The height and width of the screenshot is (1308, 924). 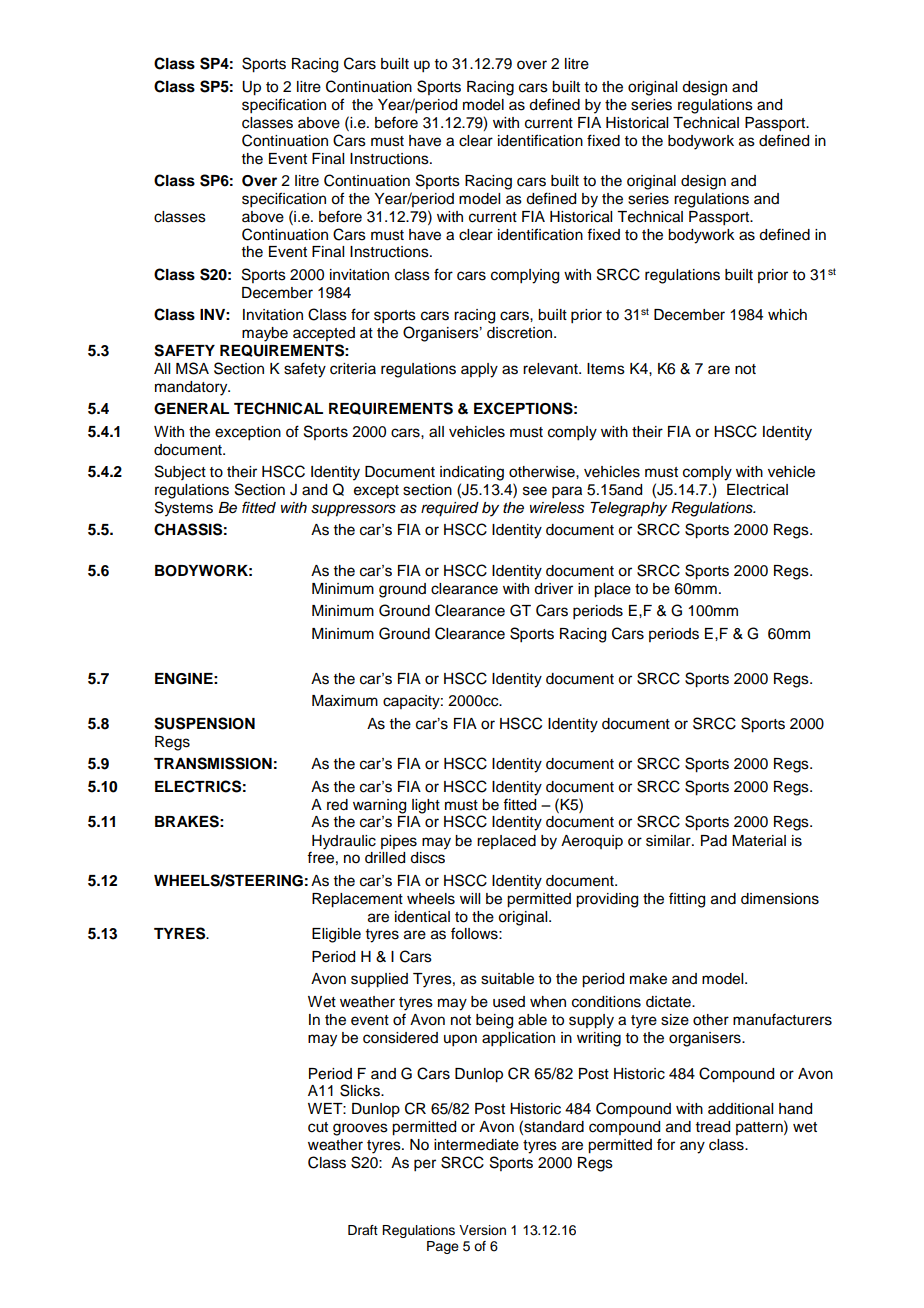 What do you see at coordinates (363, 1230) in the screenshot?
I see `Draft` at bounding box center [363, 1230].
